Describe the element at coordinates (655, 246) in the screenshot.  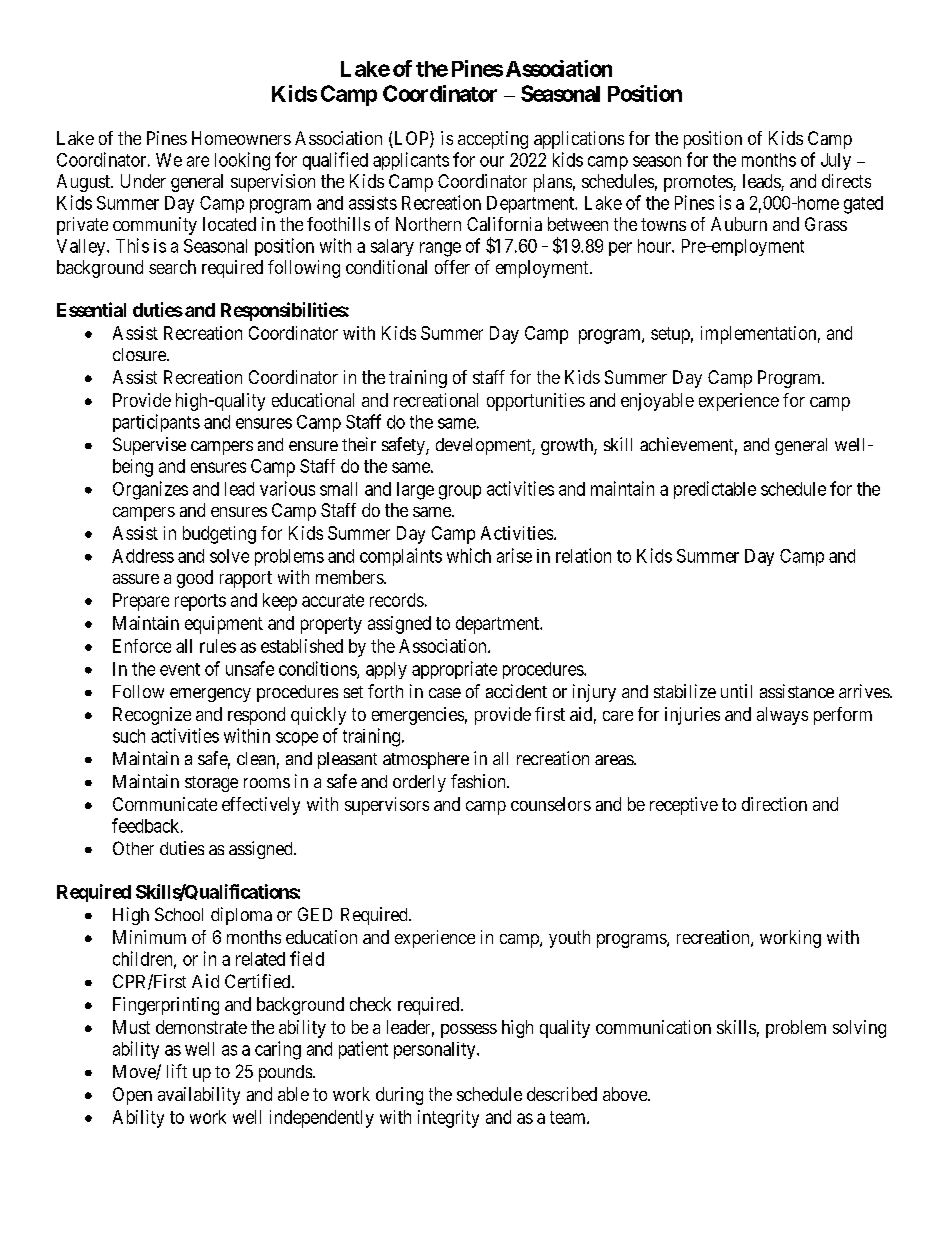
I see `hour` at that location.
